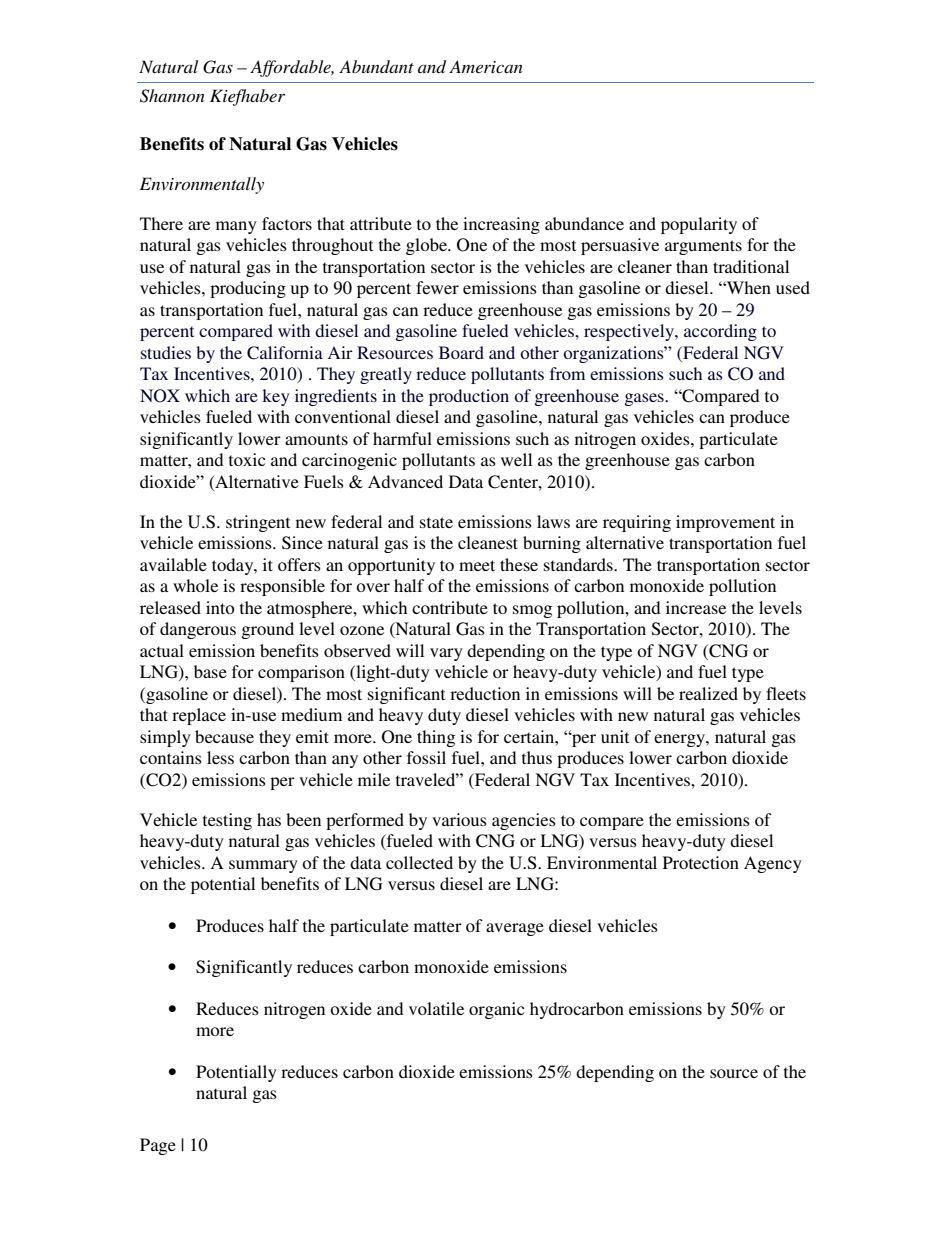  What do you see at coordinates (469, 397) in the screenshot?
I see `production` at bounding box center [469, 397].
